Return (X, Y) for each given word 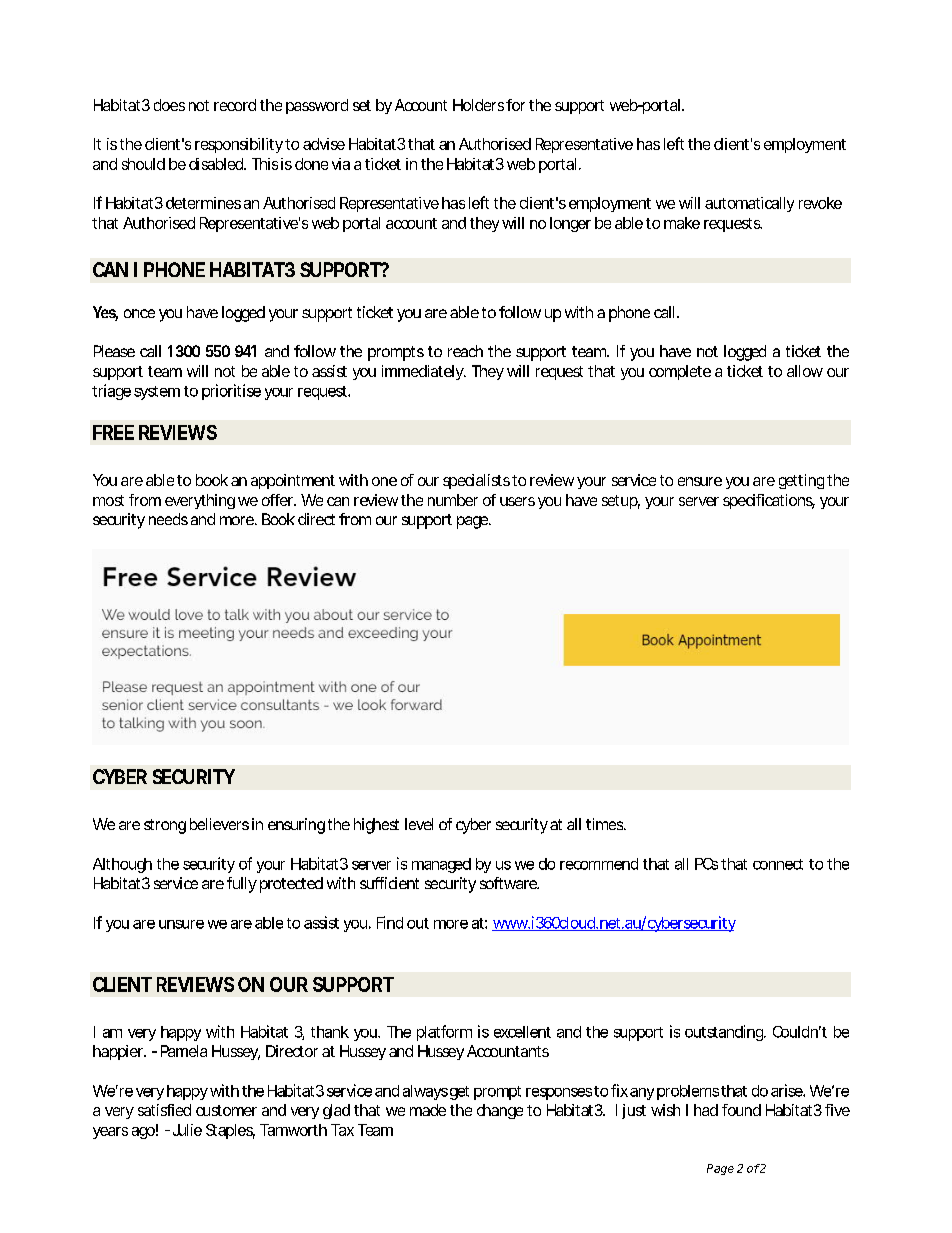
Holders (478, 105)
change (500, 1111)
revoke (820, 203)
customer (226, 1110)
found (741, 1110)
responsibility (239, 145)
